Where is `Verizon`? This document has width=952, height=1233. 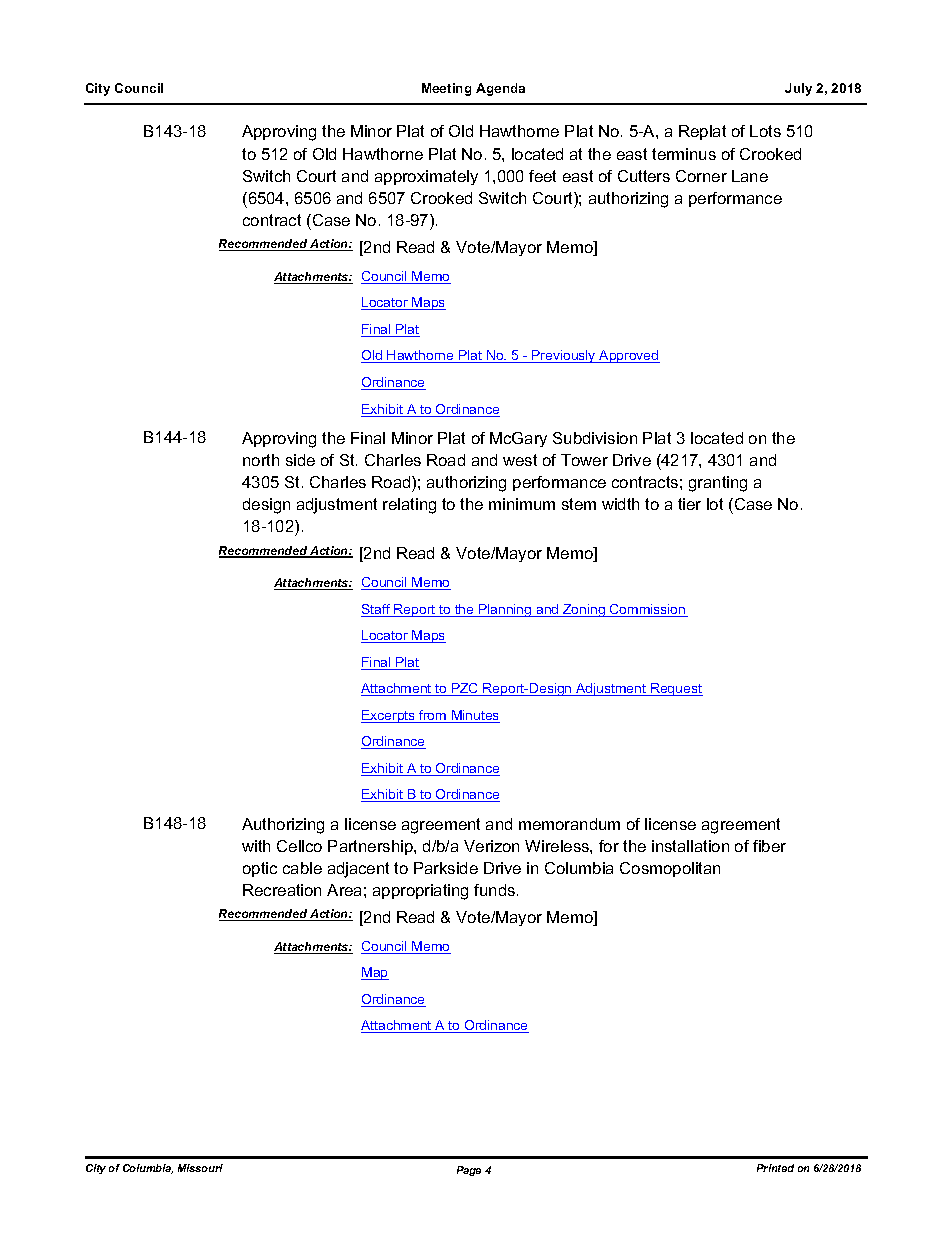
Verizon is located at coordinates (491, 846).
